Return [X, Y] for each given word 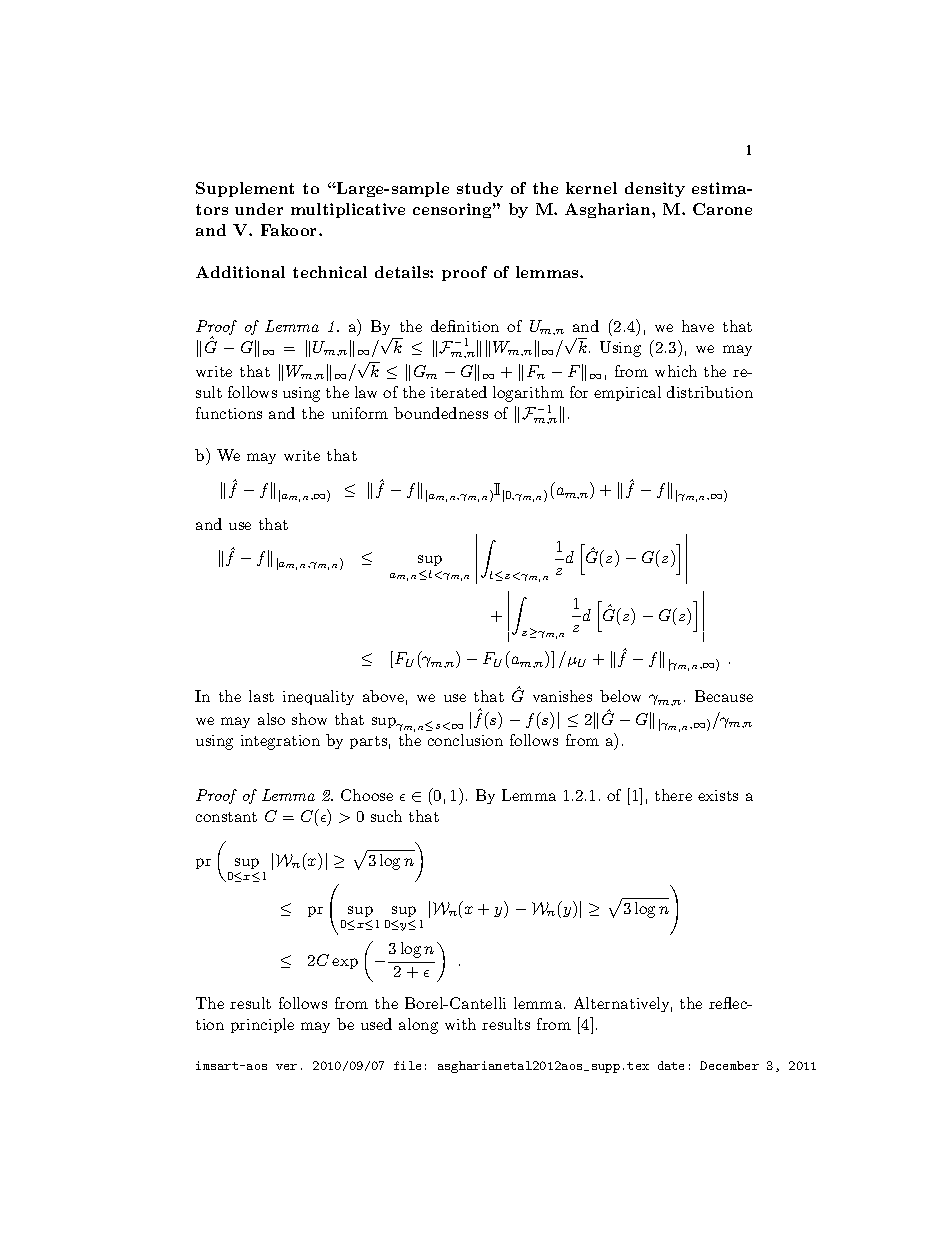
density [655, 189]
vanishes [562, 696]
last [261, 696]
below [620, 696]
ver [286, 1067]
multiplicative [348, 210]
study [480, 189]
